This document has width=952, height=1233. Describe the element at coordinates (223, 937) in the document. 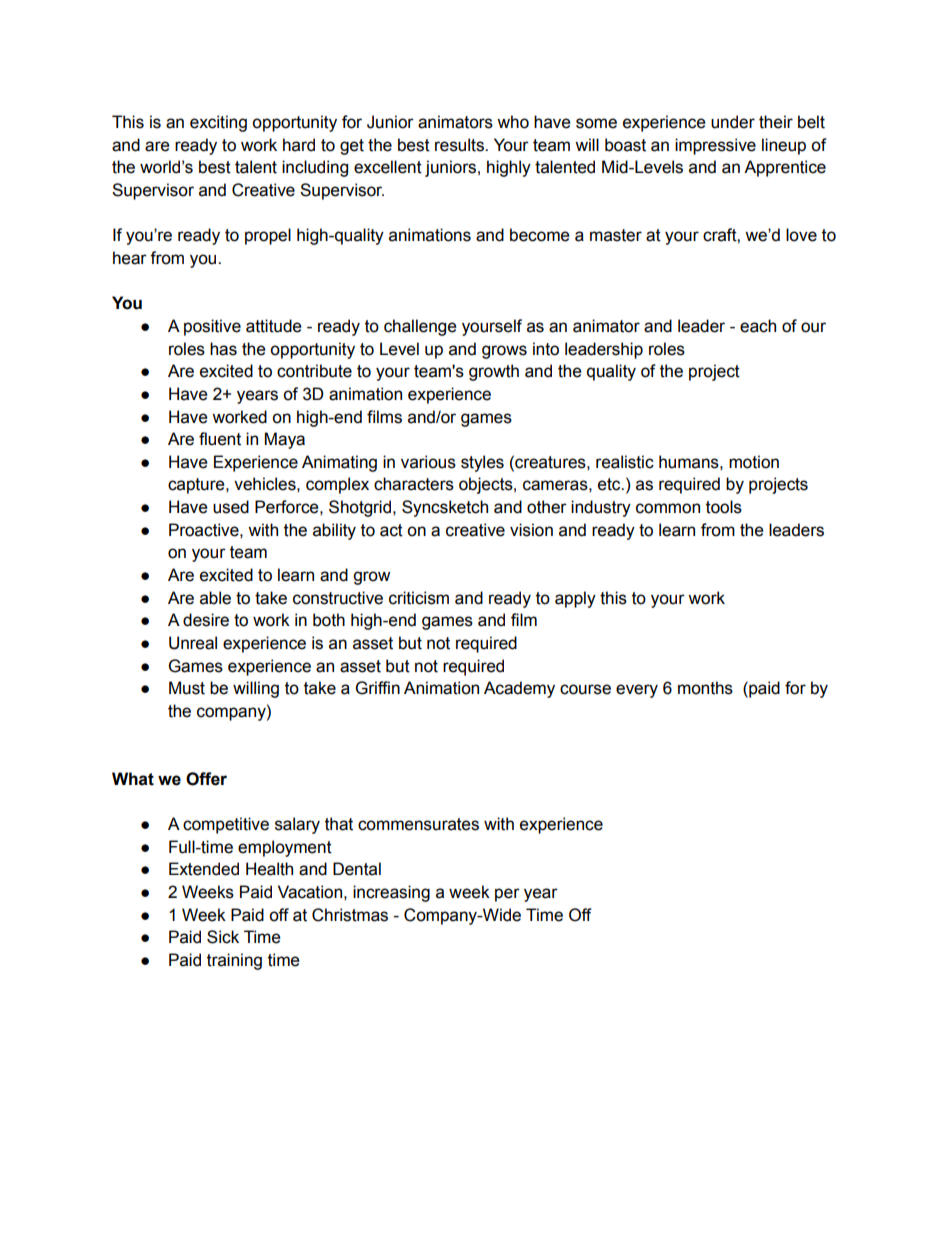

I see `Sick` at that location.
